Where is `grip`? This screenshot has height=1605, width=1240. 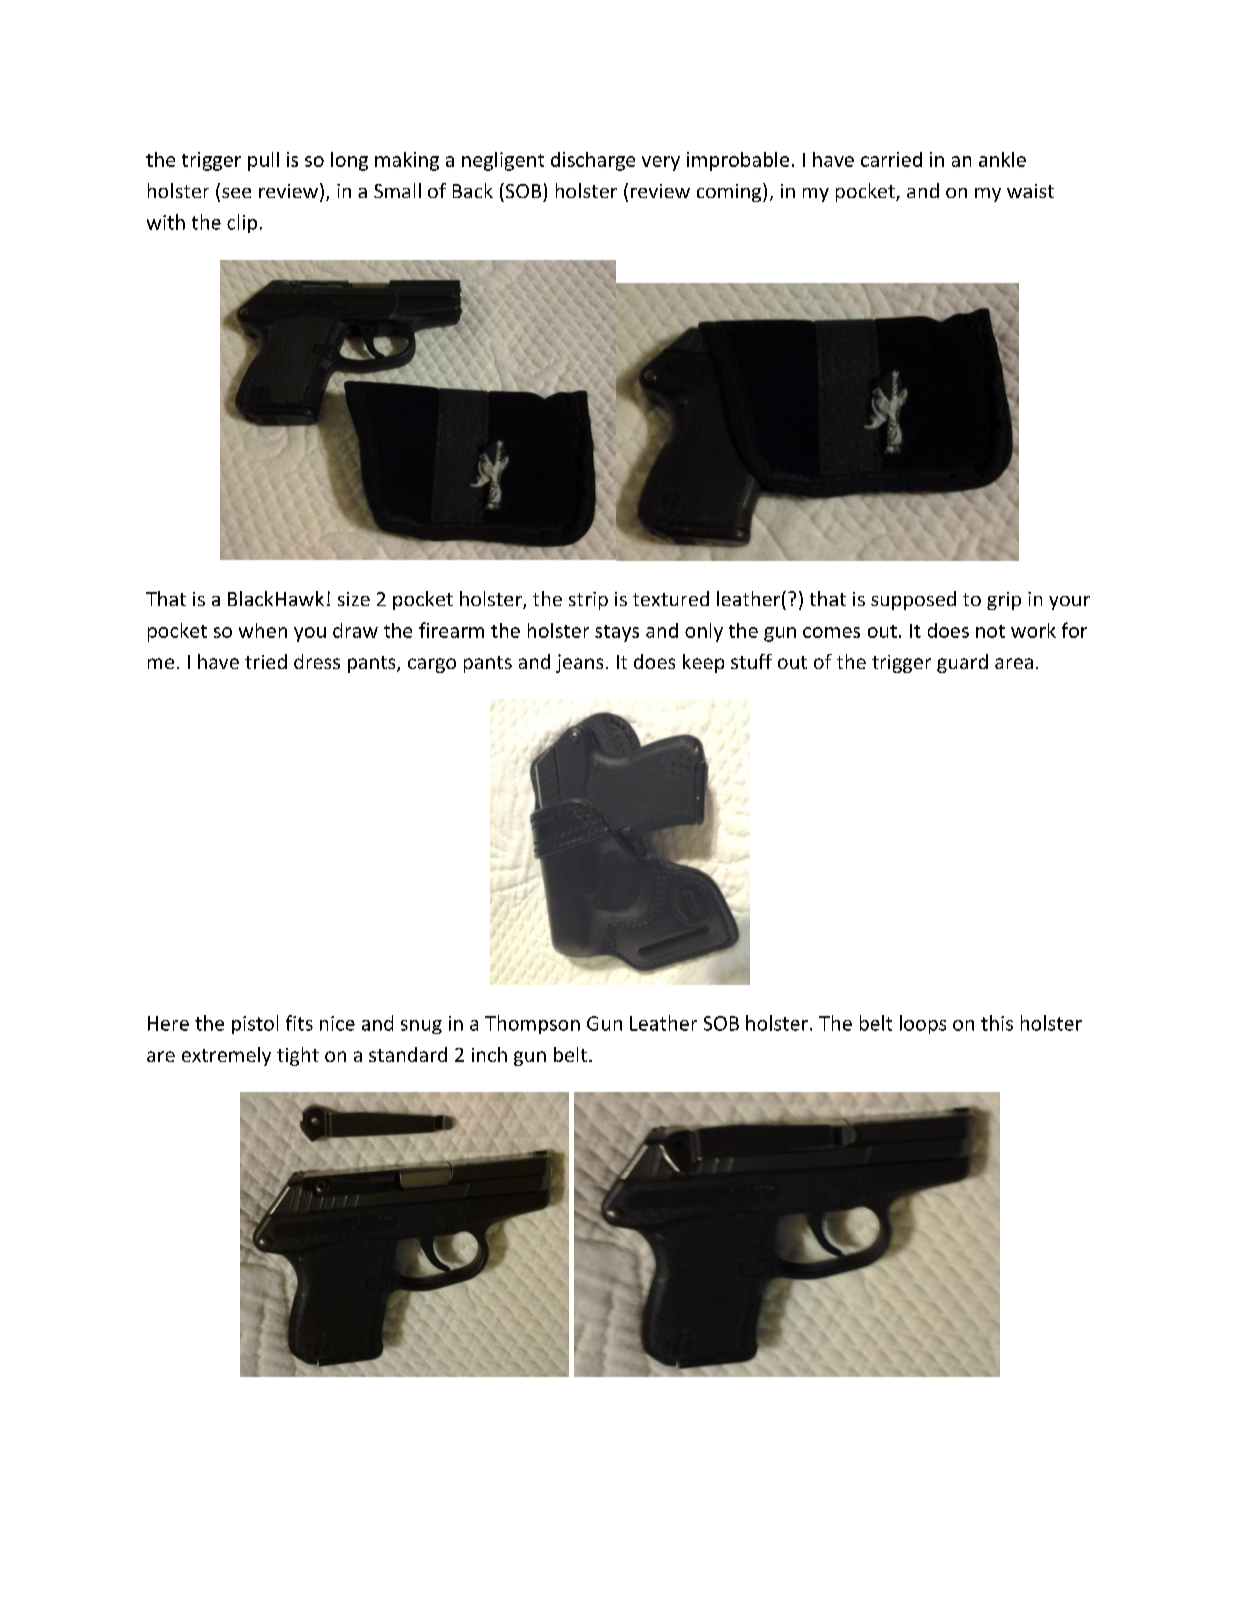 grip is located at coordinates (1004, 601).
